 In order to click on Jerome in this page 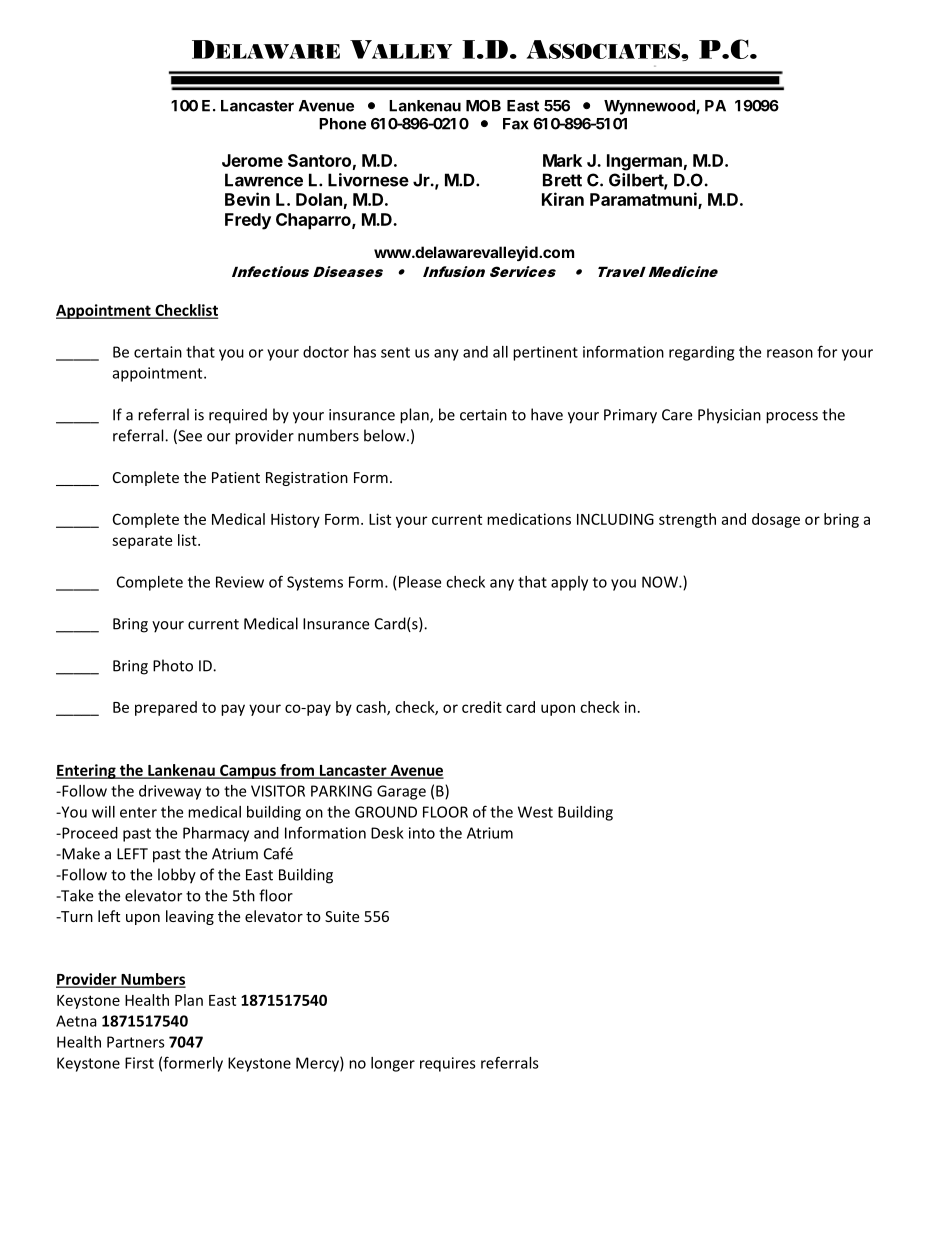, I will do `click(252, 160)`.
